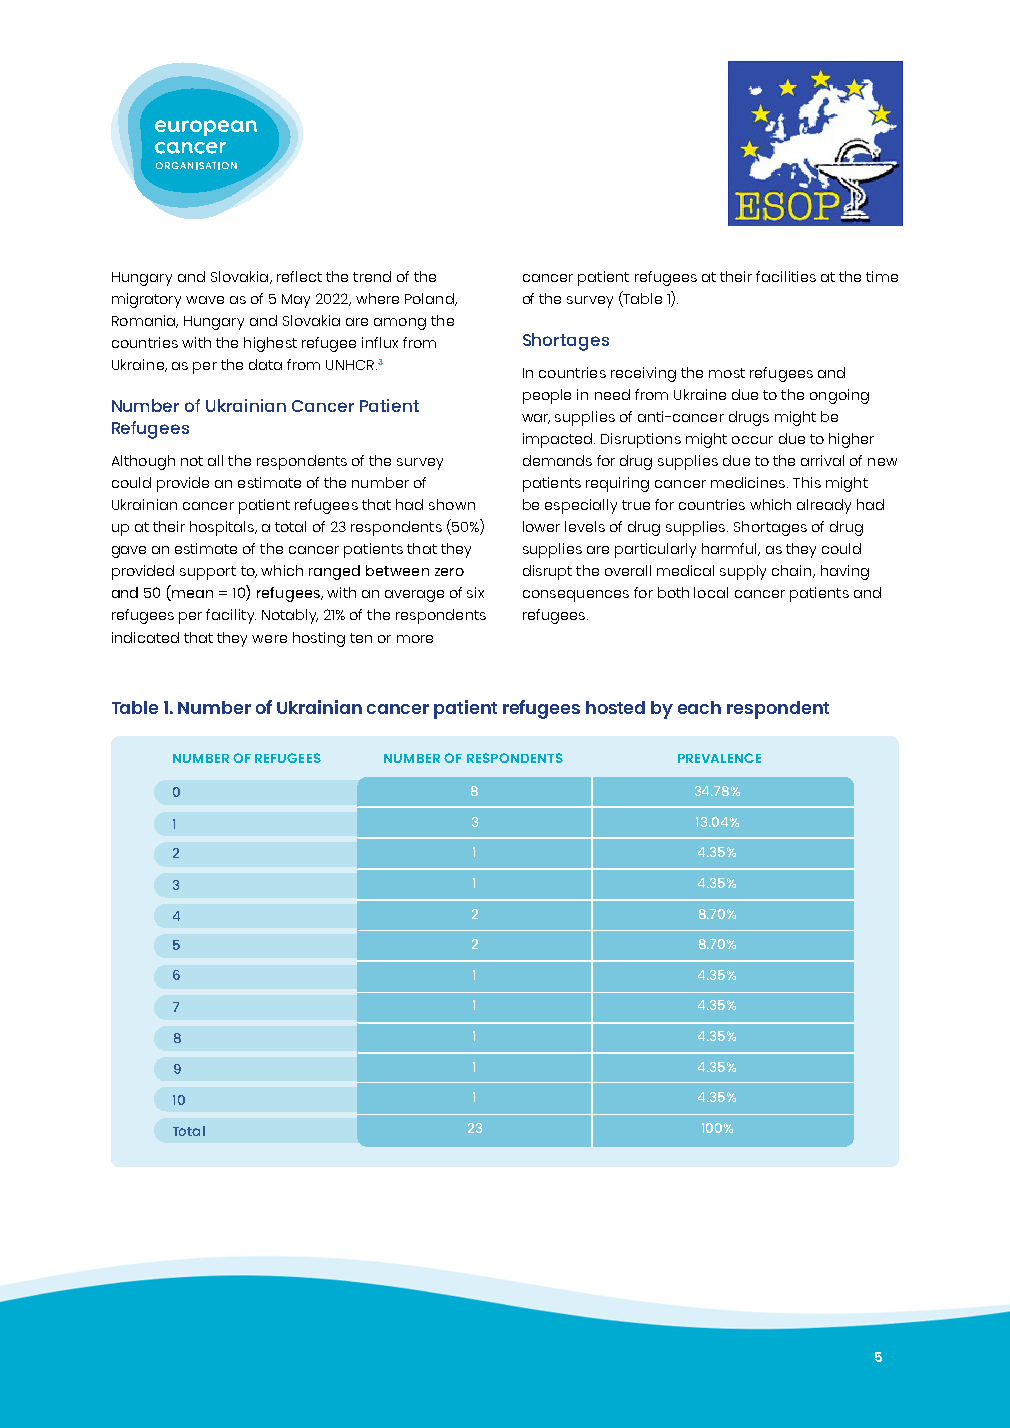 Image resolution: width=1010 pixels, height=1428 pixels. What do you see at coordinates (839, 396) in the page?
I see `ongoing` at bounding box center [839, 396].
